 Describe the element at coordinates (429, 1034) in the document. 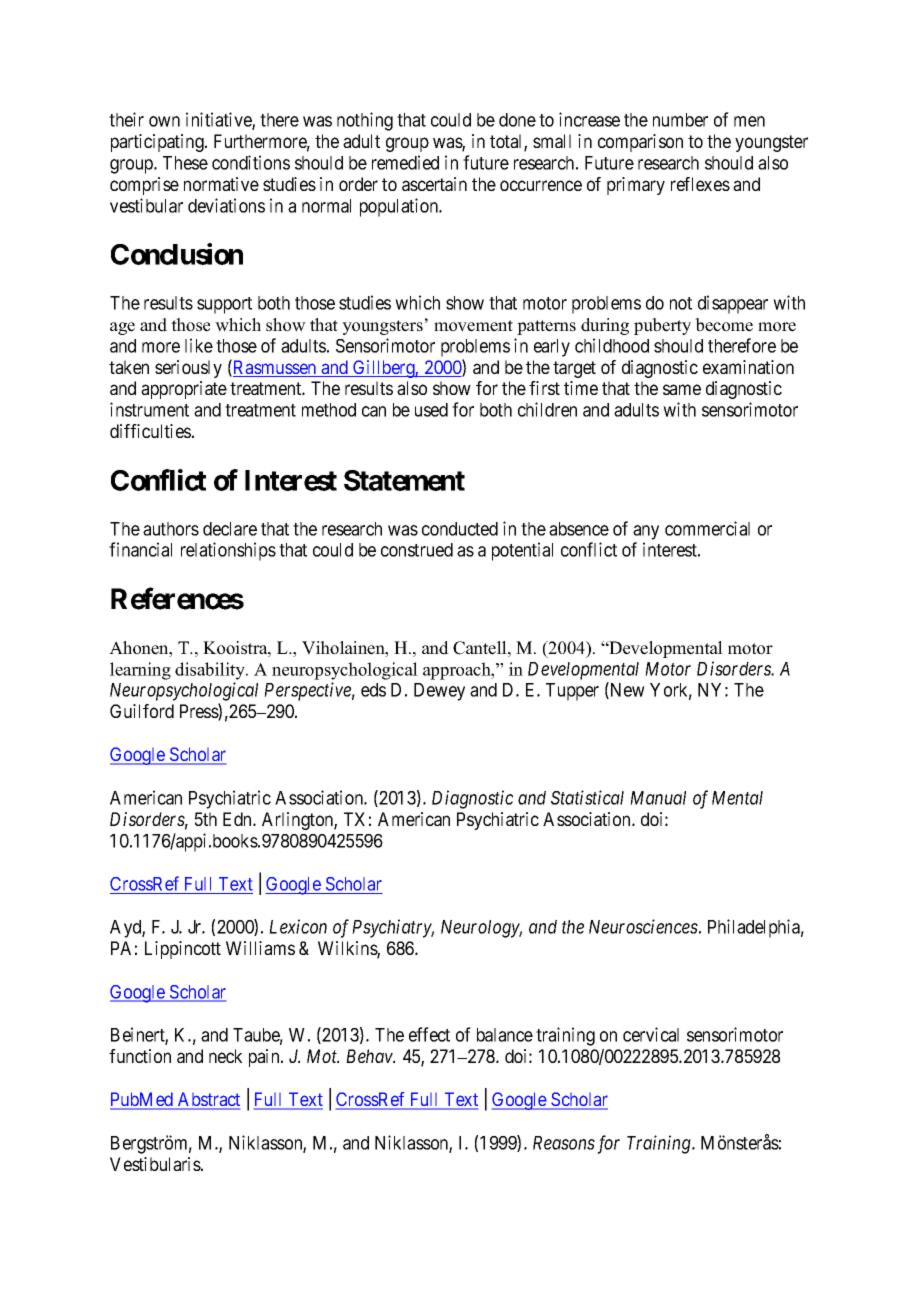

I see `effect` at that location.
